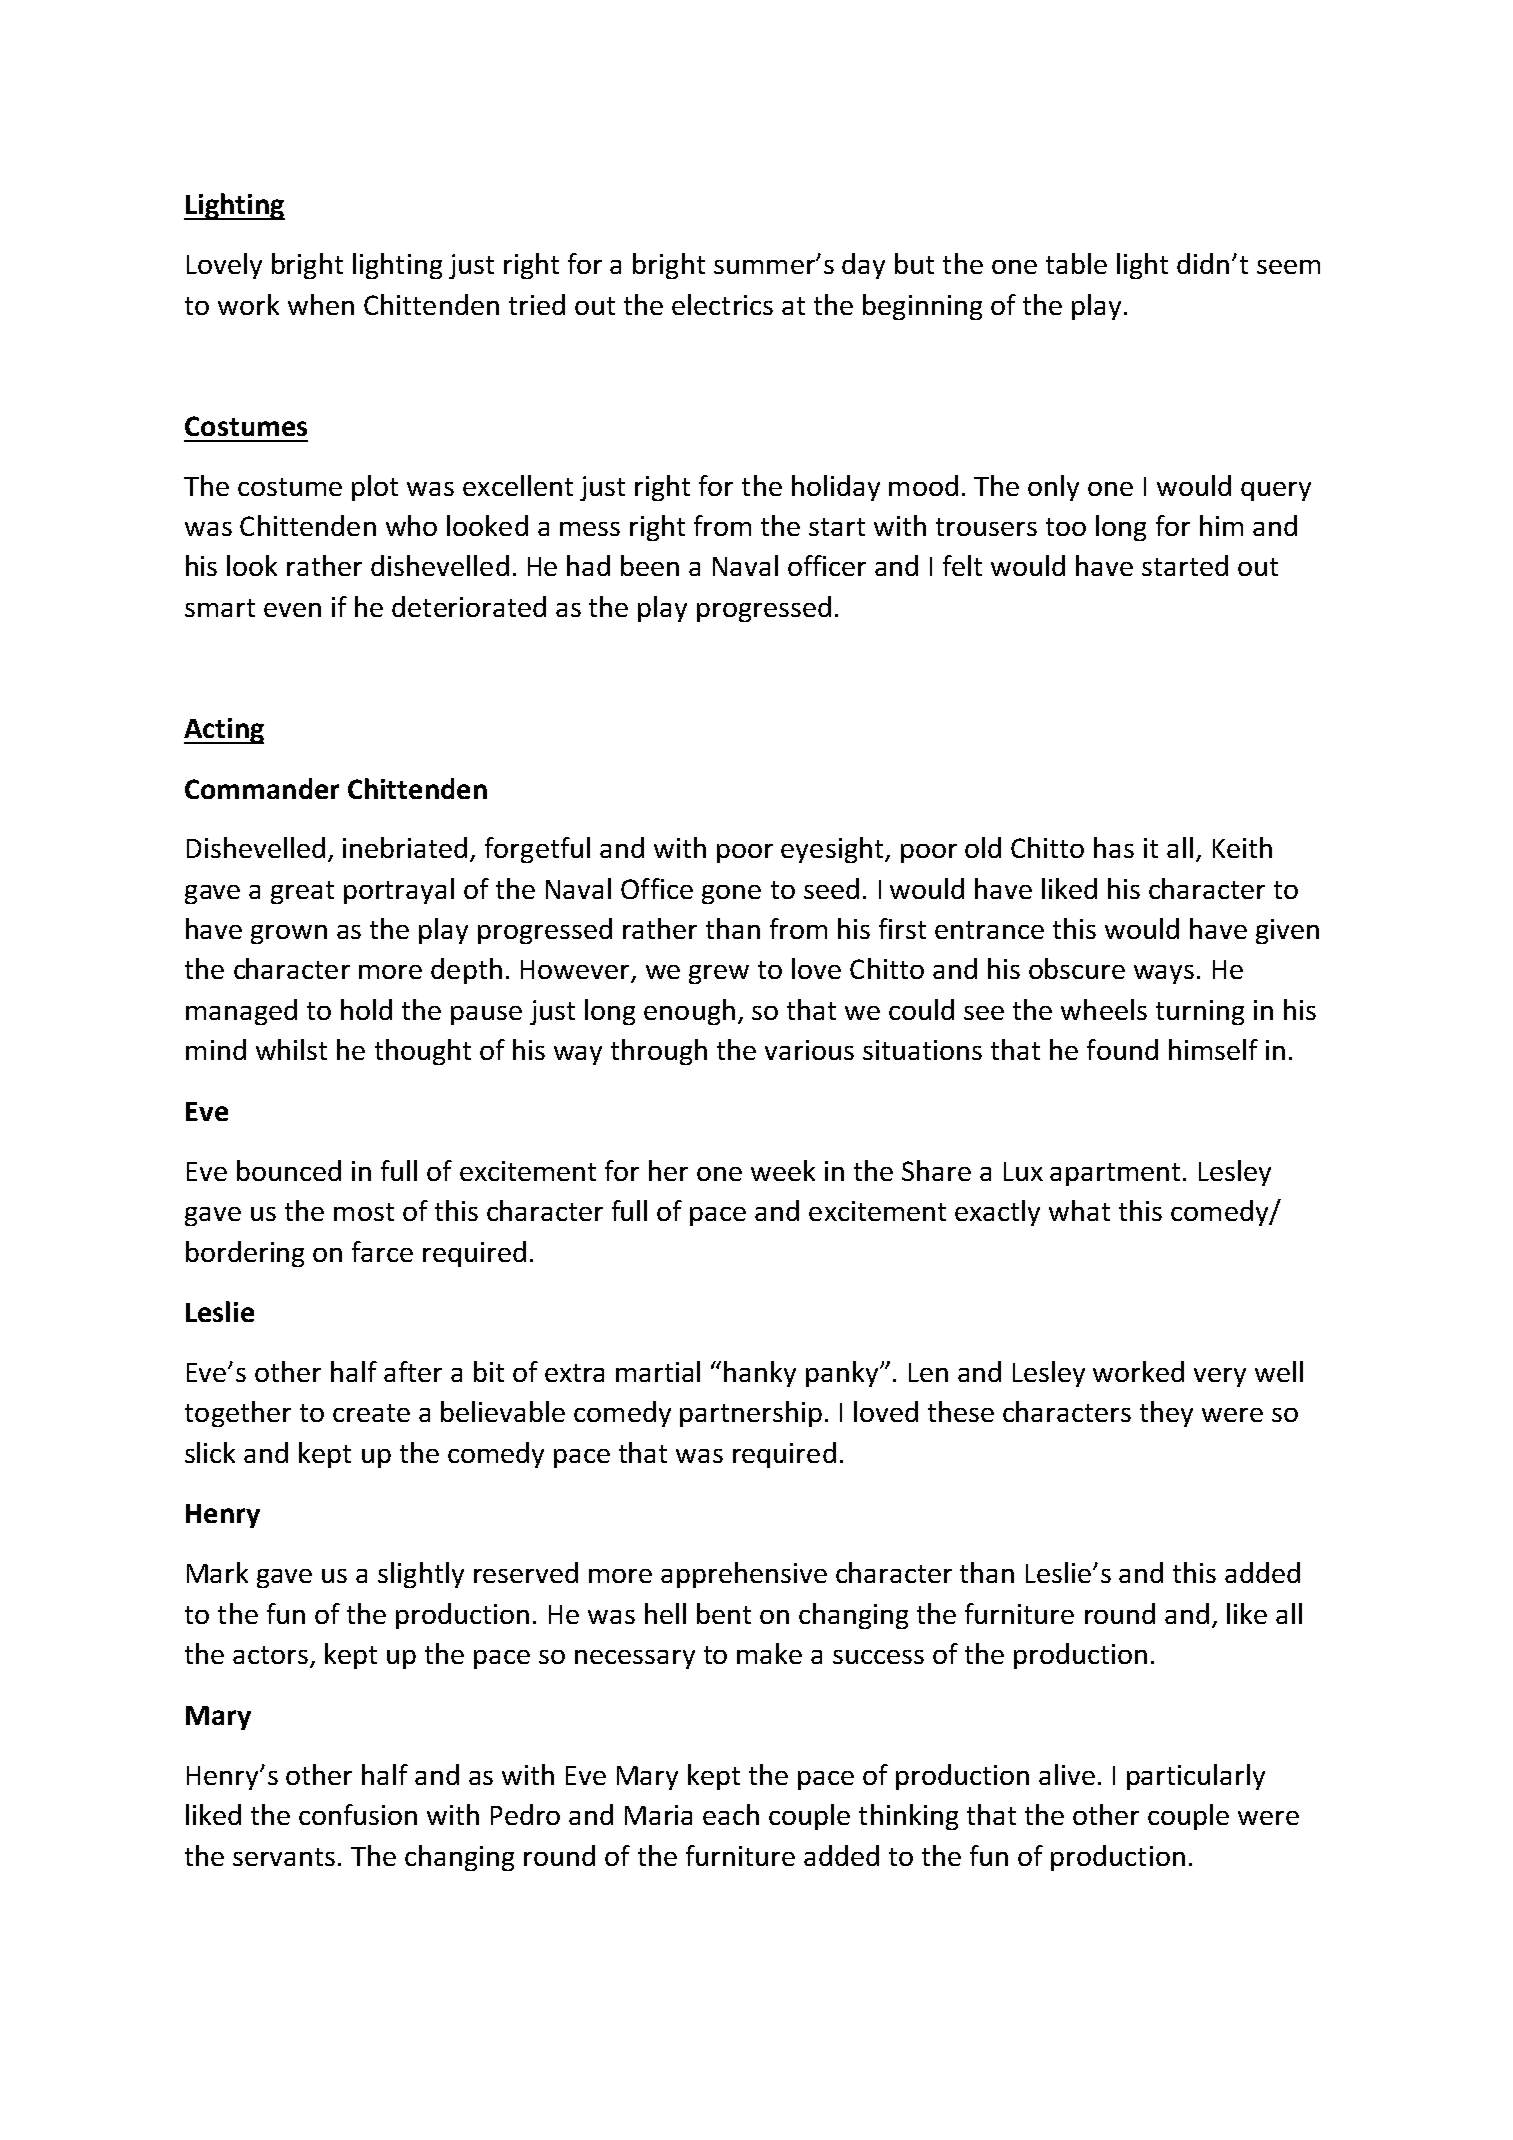  I want to click on when, so click(321, 304).
